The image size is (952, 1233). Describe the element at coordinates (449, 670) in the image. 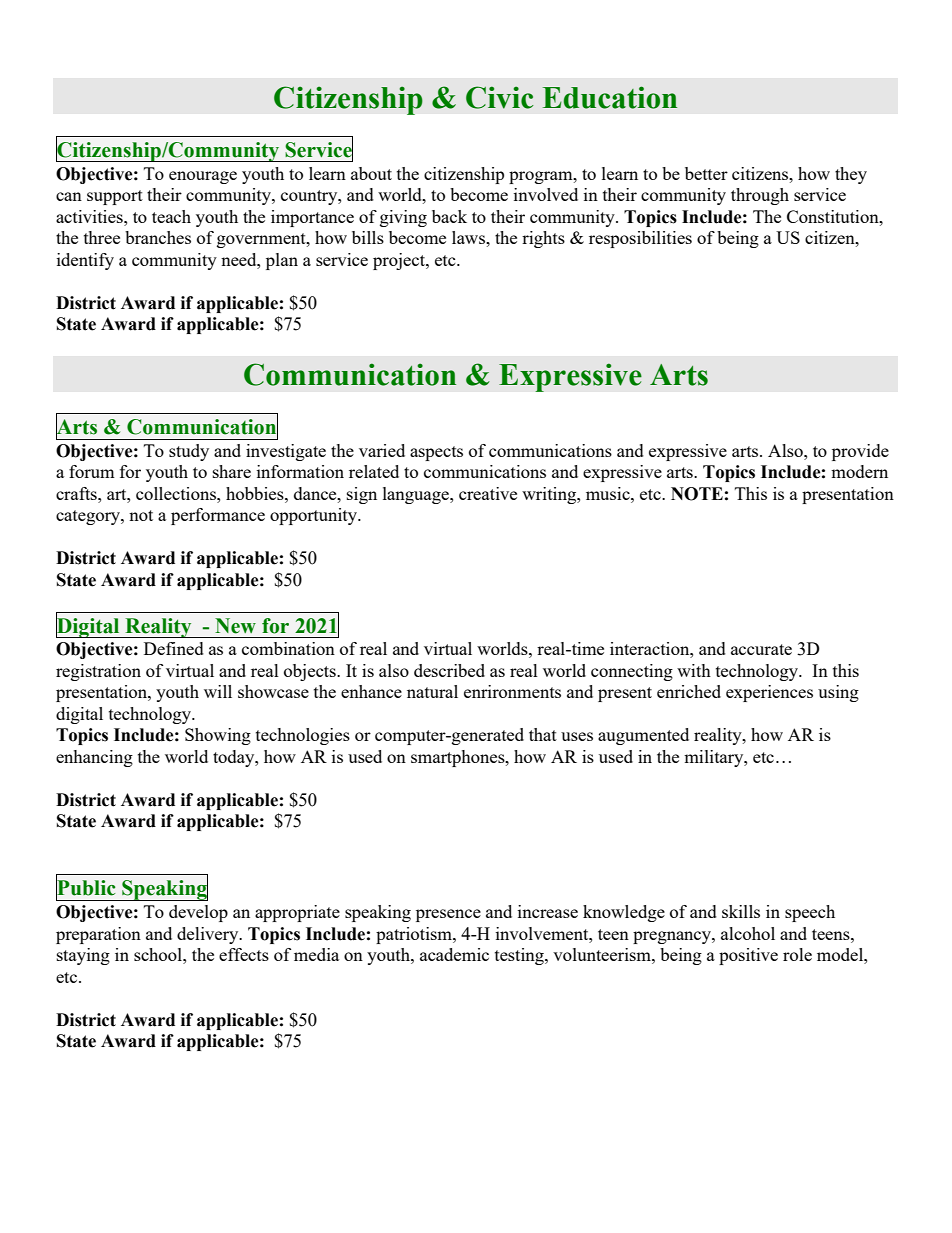

I see `described` at that location.
